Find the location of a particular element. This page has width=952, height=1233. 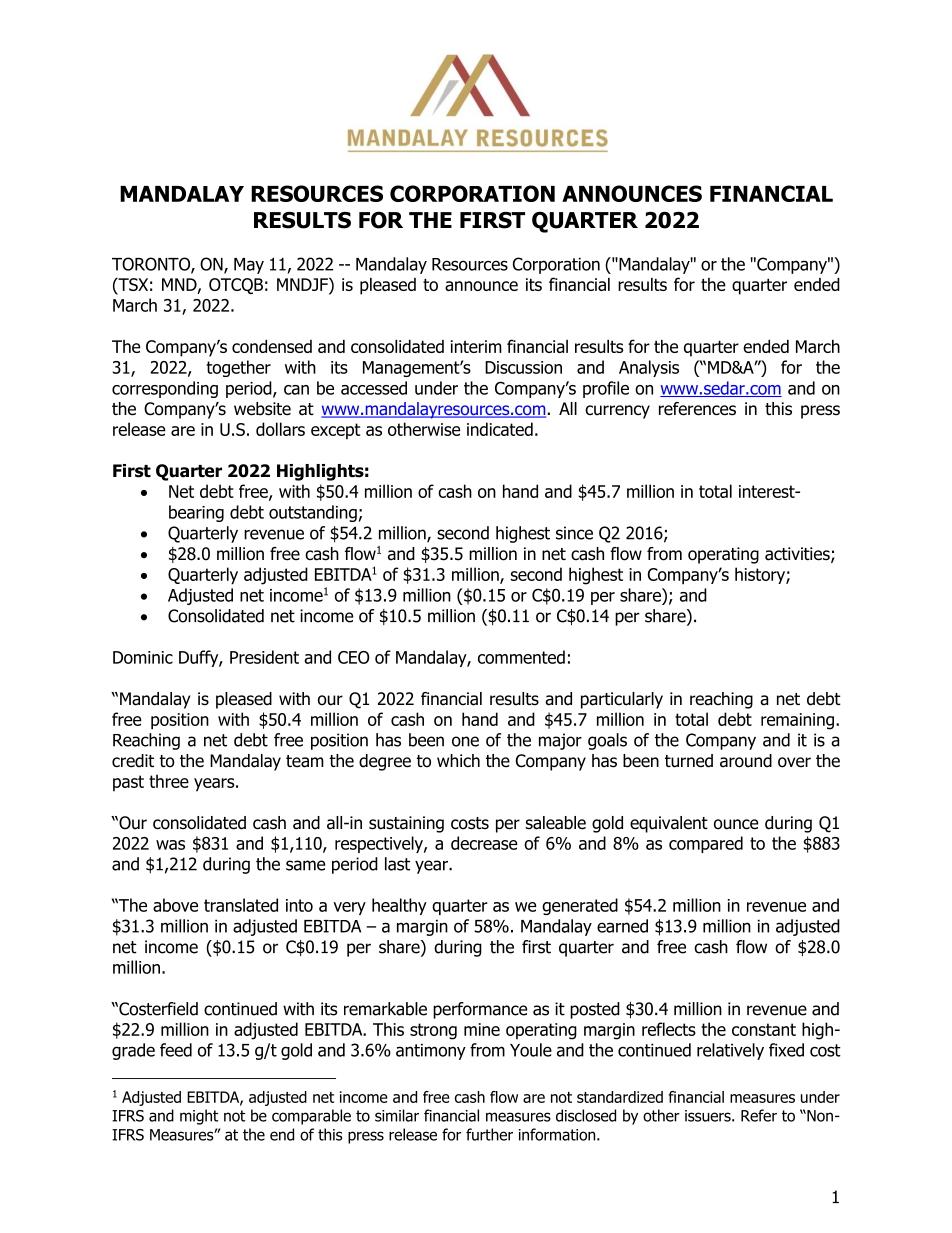

indicated is located at coordinates (500, 429).
